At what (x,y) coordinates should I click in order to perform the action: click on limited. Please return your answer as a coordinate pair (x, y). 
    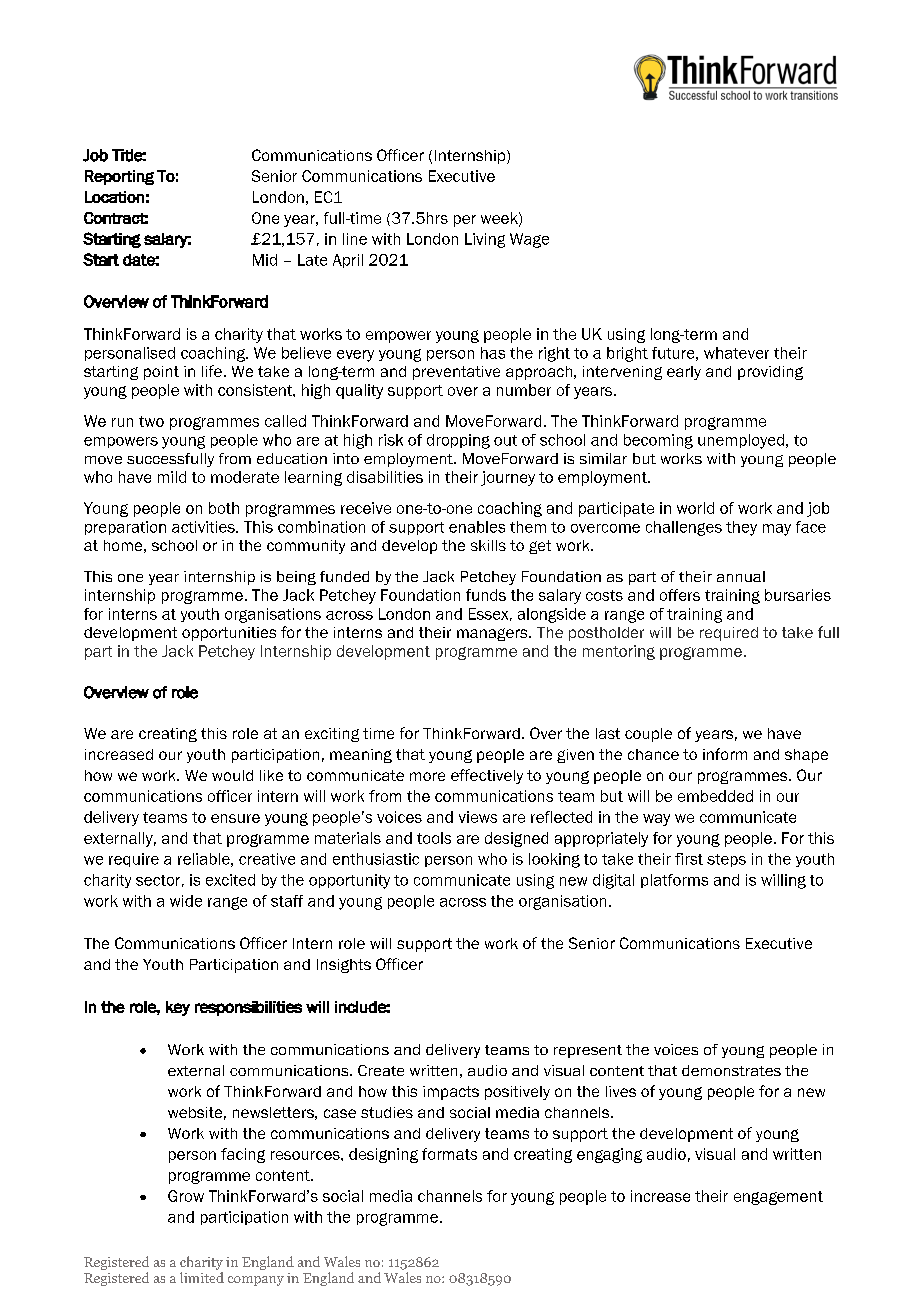
    Looking at the image, I should click on (202, 1277).
